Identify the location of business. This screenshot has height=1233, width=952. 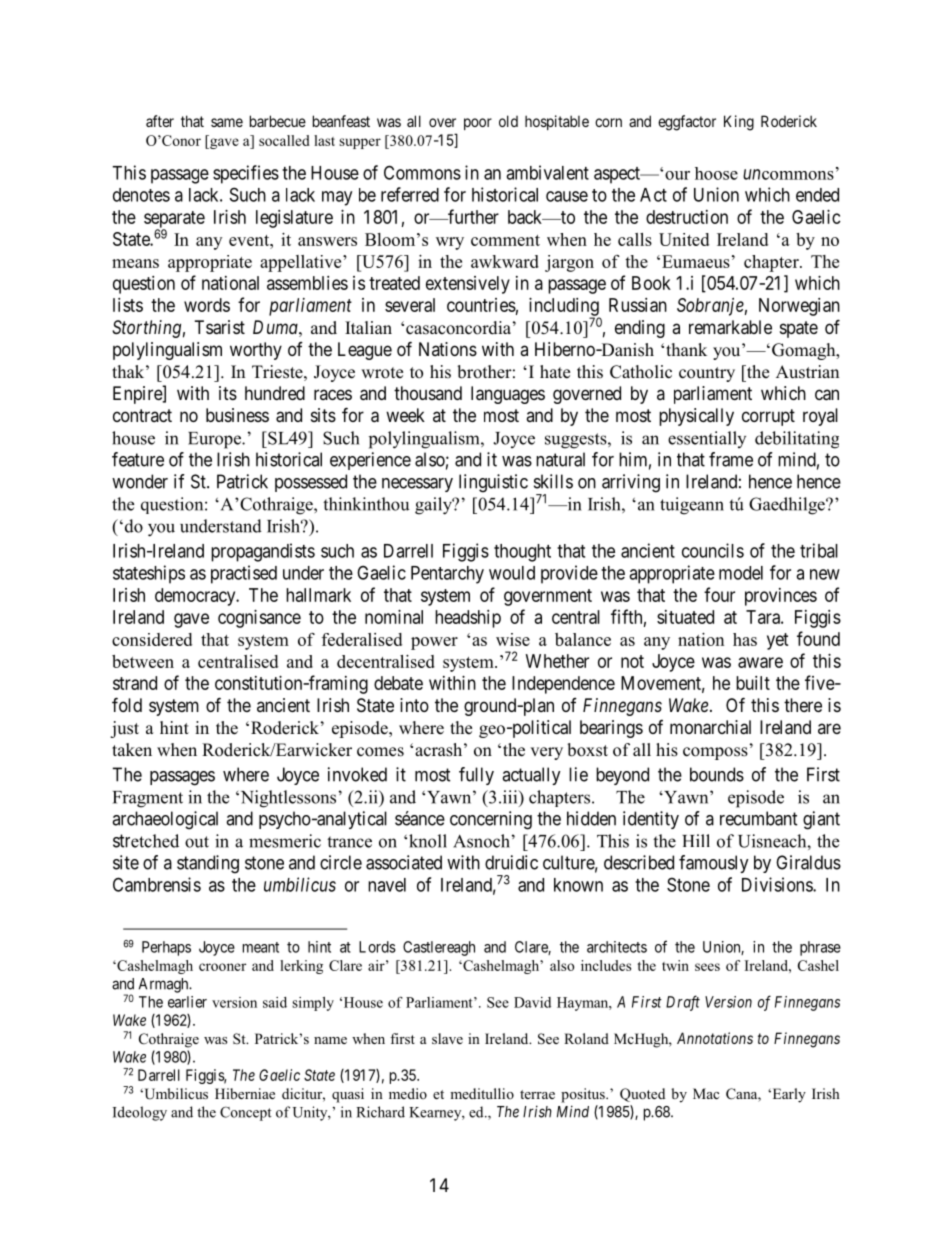
(237, 415).
